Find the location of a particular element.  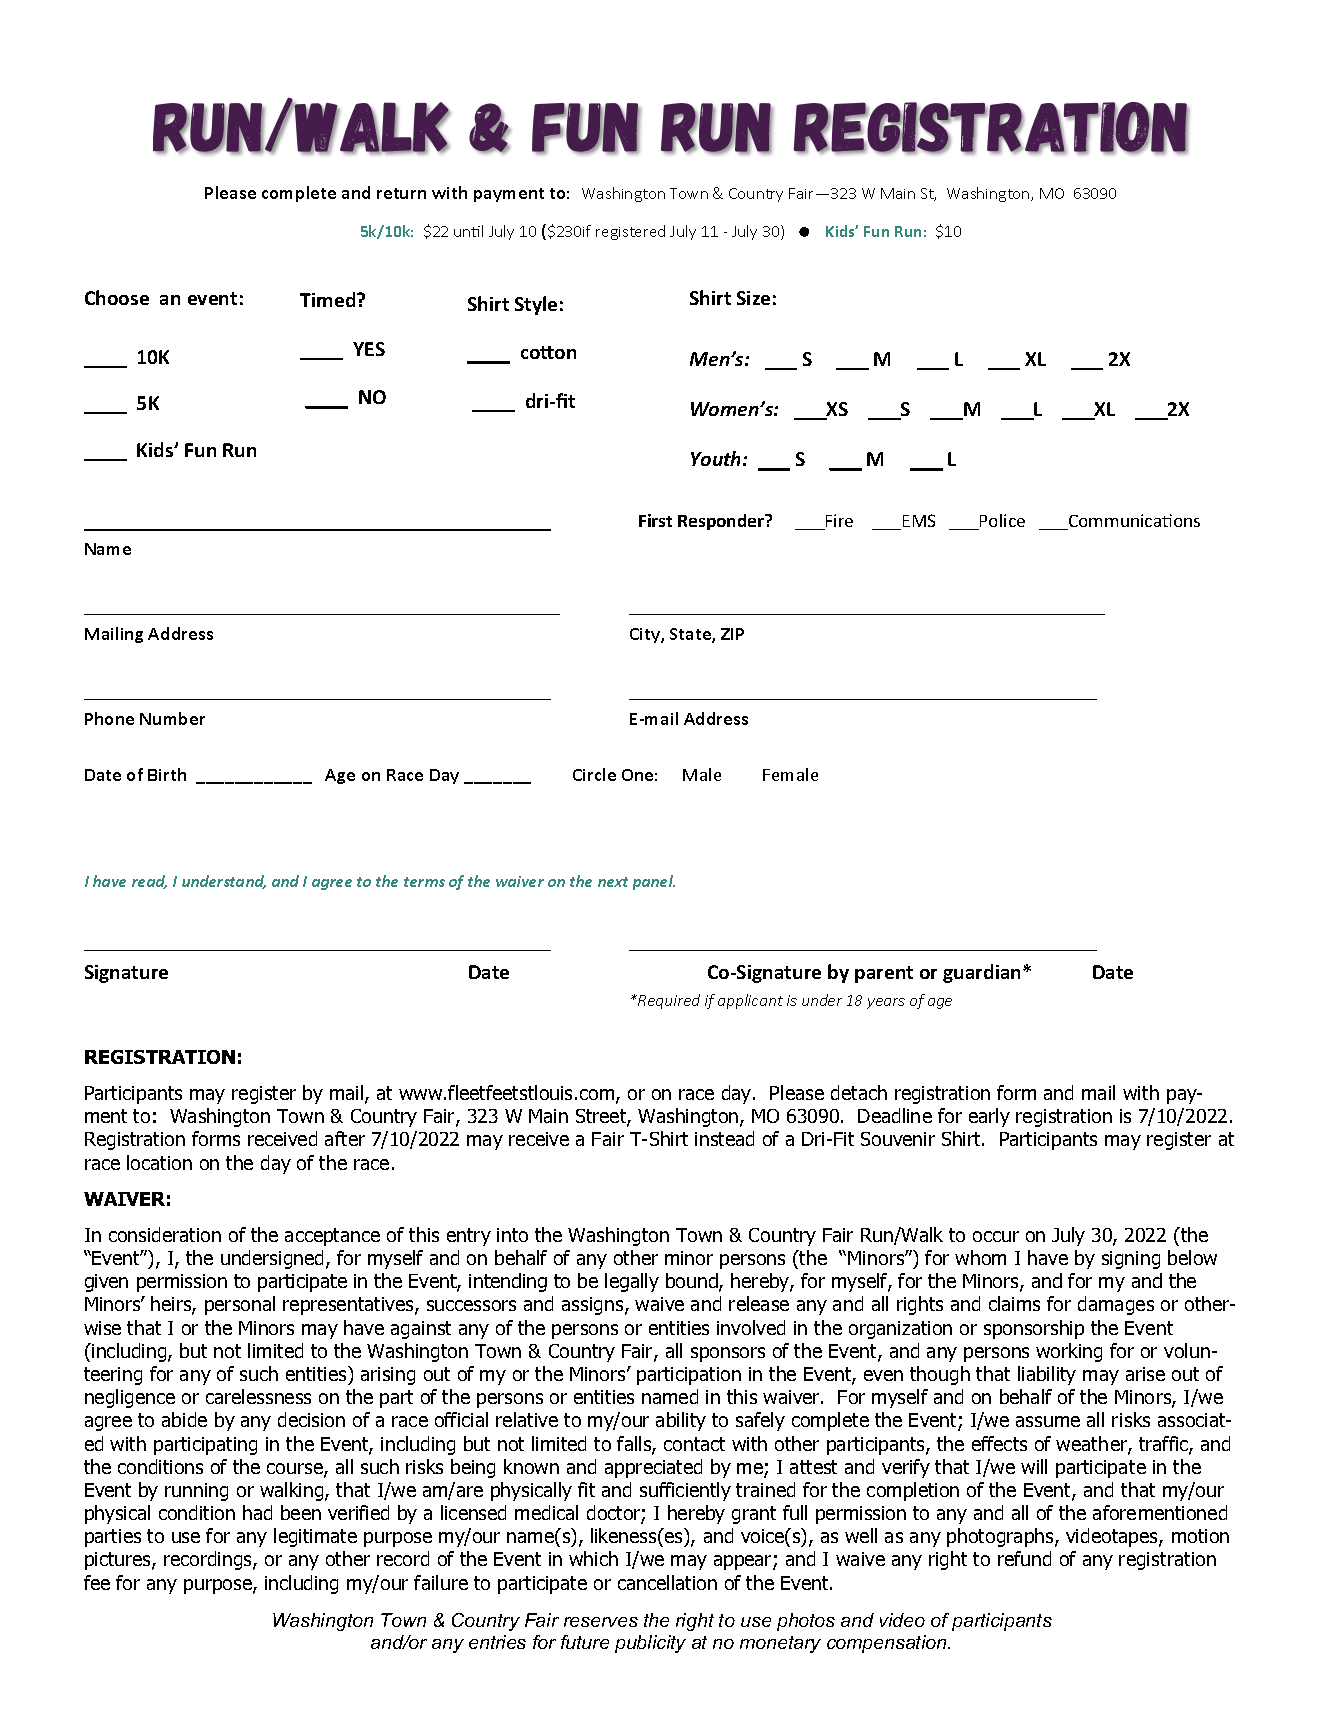

guardian is located at coordinates (983, 973).
